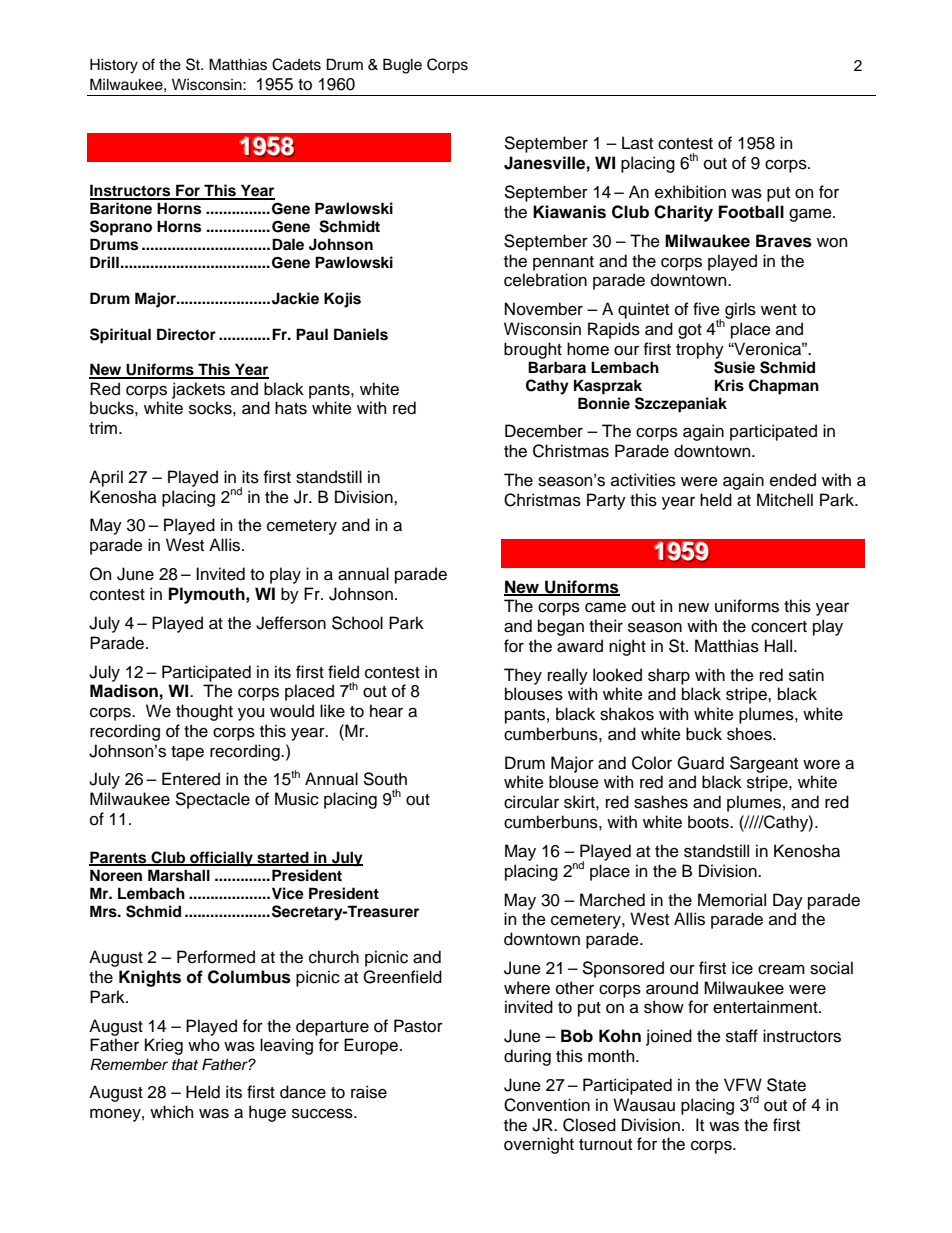 This image has height=1233, width=952. What do you see at coordinates (637, 143) in the image?
I see `Last` at bounding box center [637, 143].
